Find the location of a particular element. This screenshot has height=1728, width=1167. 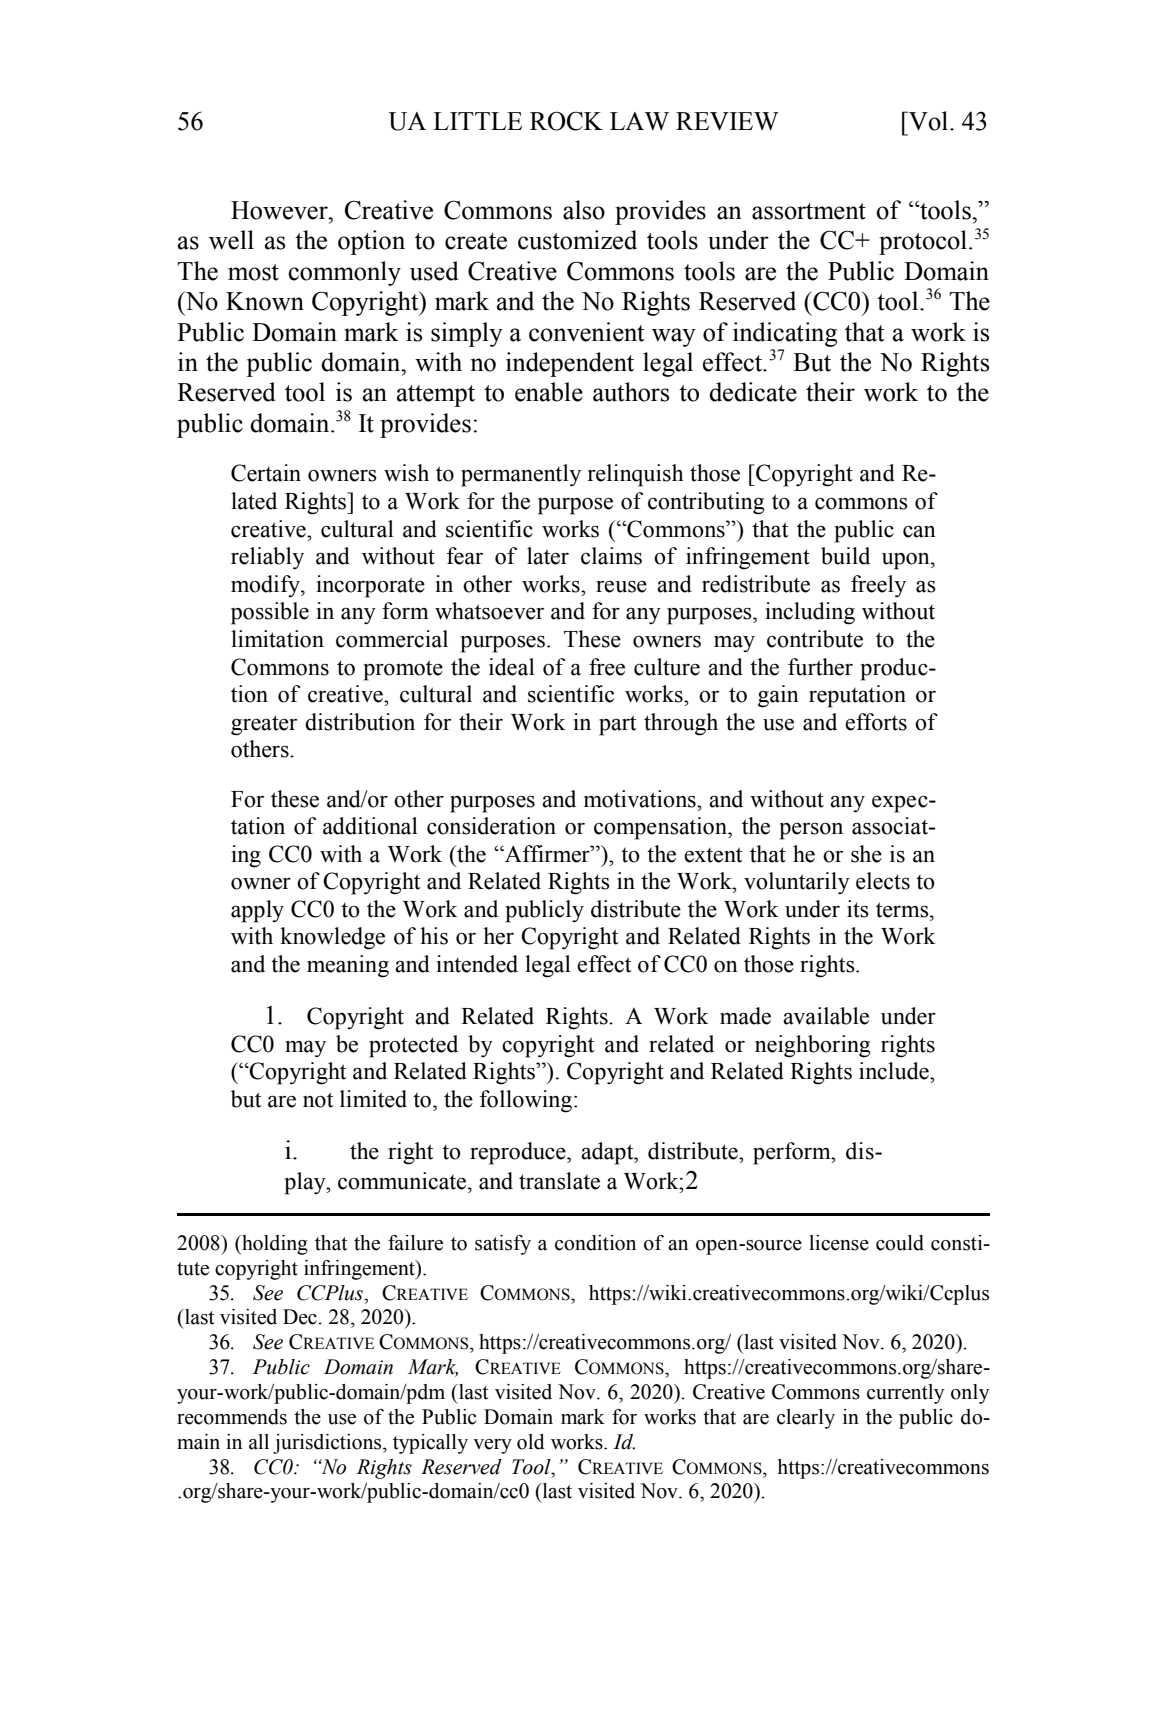

clearly is located at coordinates (806, 1419).
